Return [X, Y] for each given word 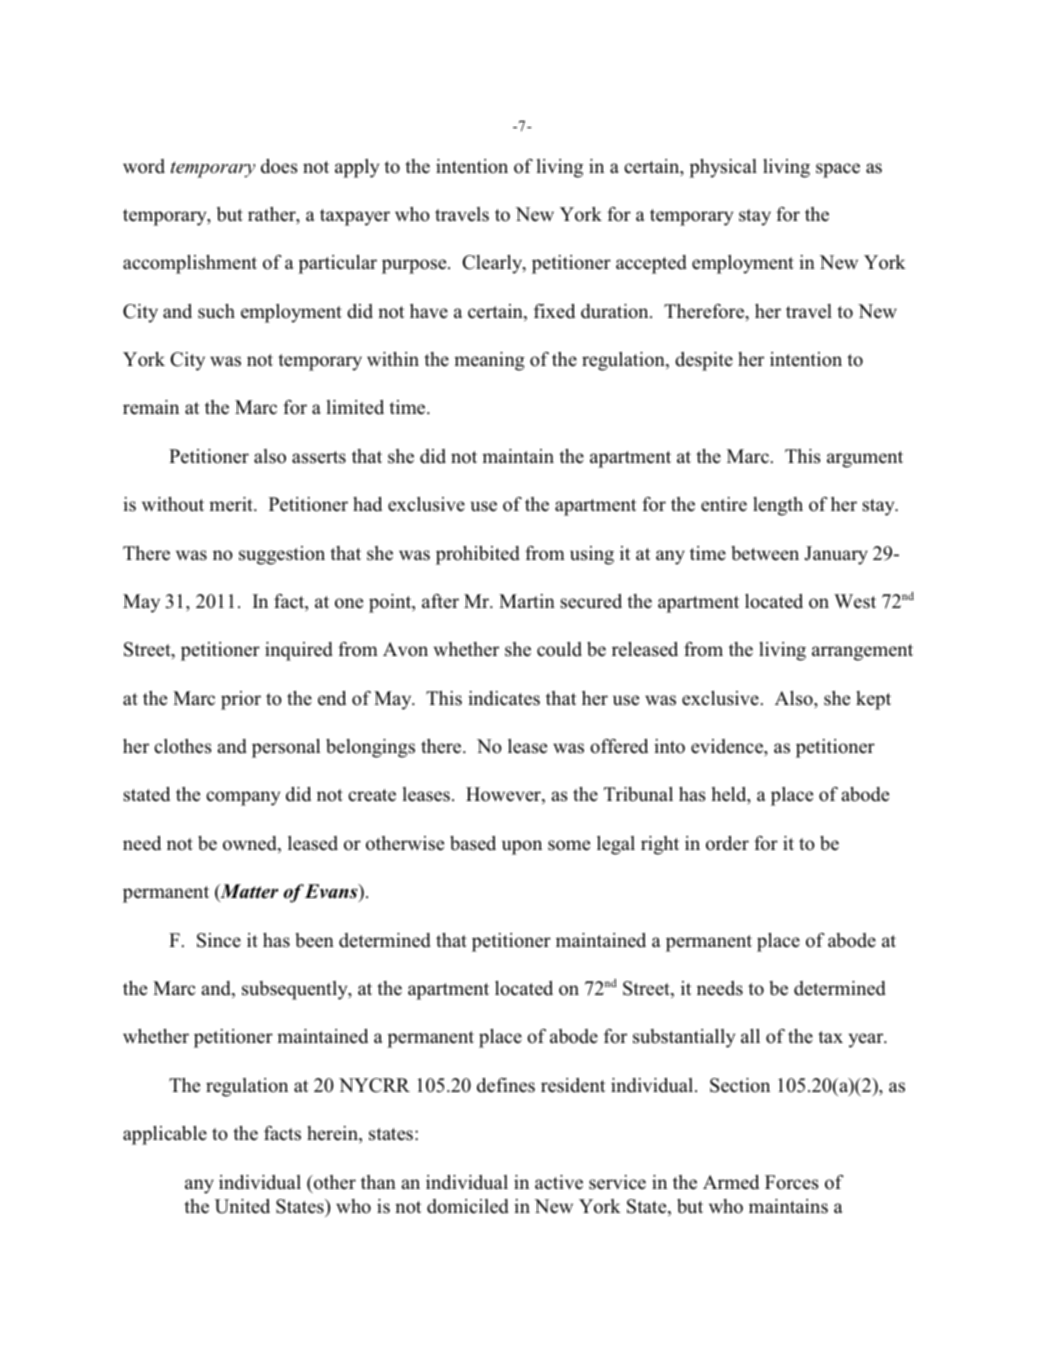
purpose [415, 266]
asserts [319, 457]
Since [219, 940]
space [838, 170]
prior [241, 700]
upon [522, 847]
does [279, 166]
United [242, 1206]
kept [873, 700]
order [727, 843]
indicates [504, 698]
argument [865, 459]
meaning [489, 361]
